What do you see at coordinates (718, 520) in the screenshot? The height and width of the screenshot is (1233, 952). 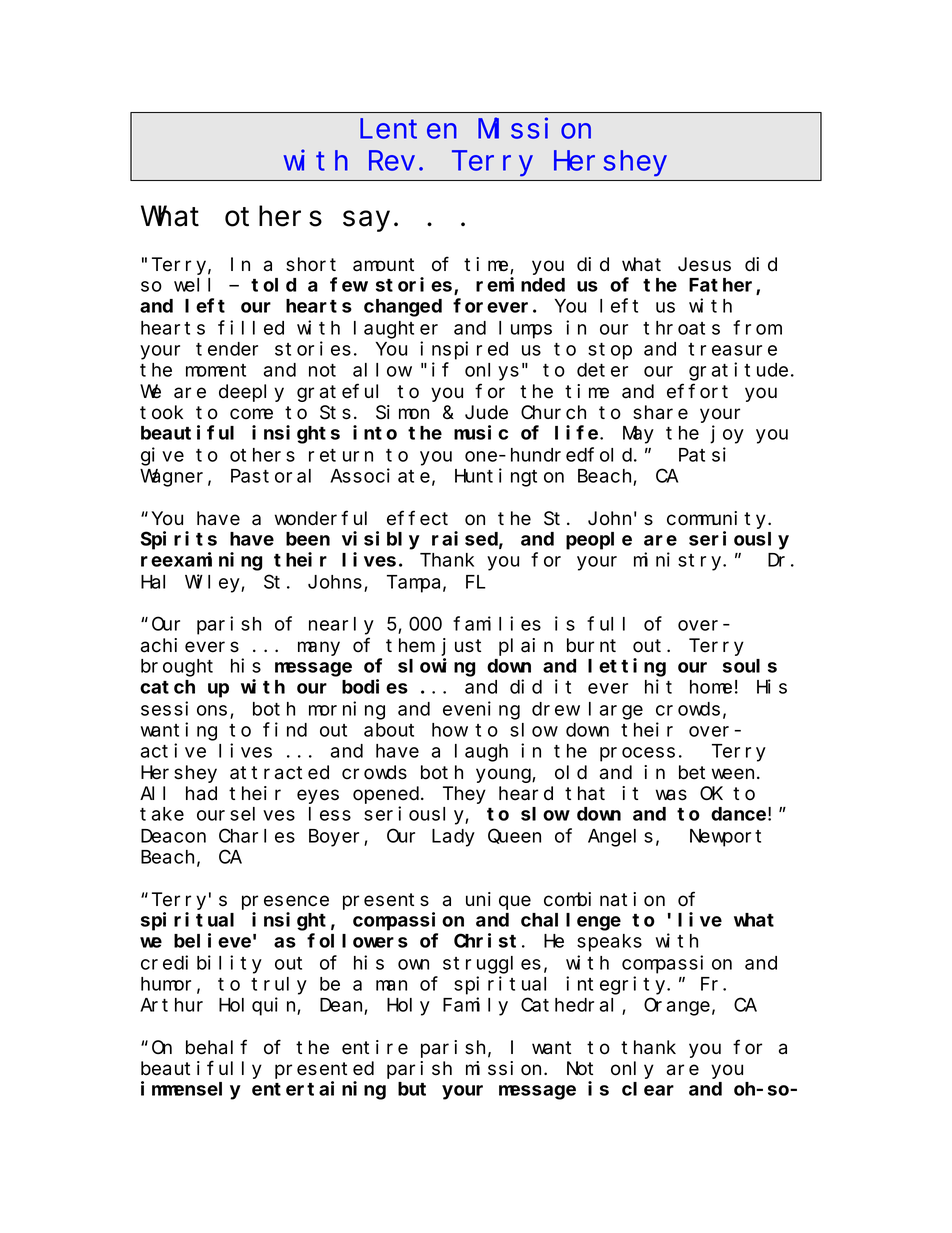 I see `community` at bounding box center [718, 520].
